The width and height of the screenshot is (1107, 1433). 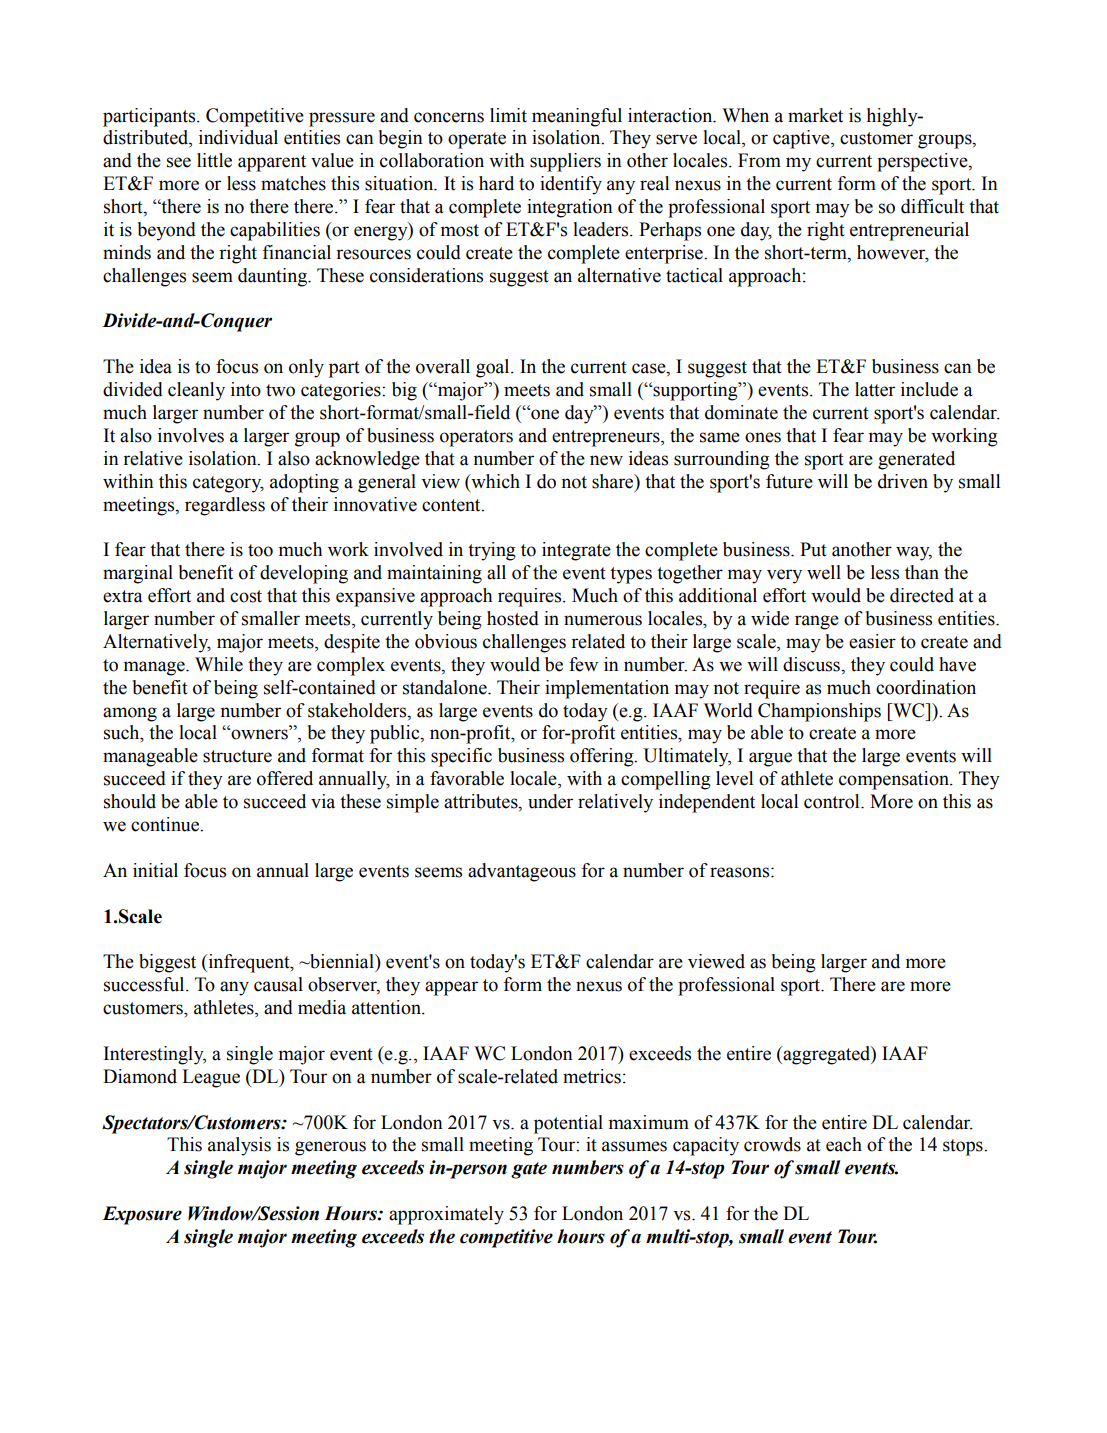 What do you see at coordinates (228, 484) in the screenshot?
I see `category` at bounding box center [228, 484].
